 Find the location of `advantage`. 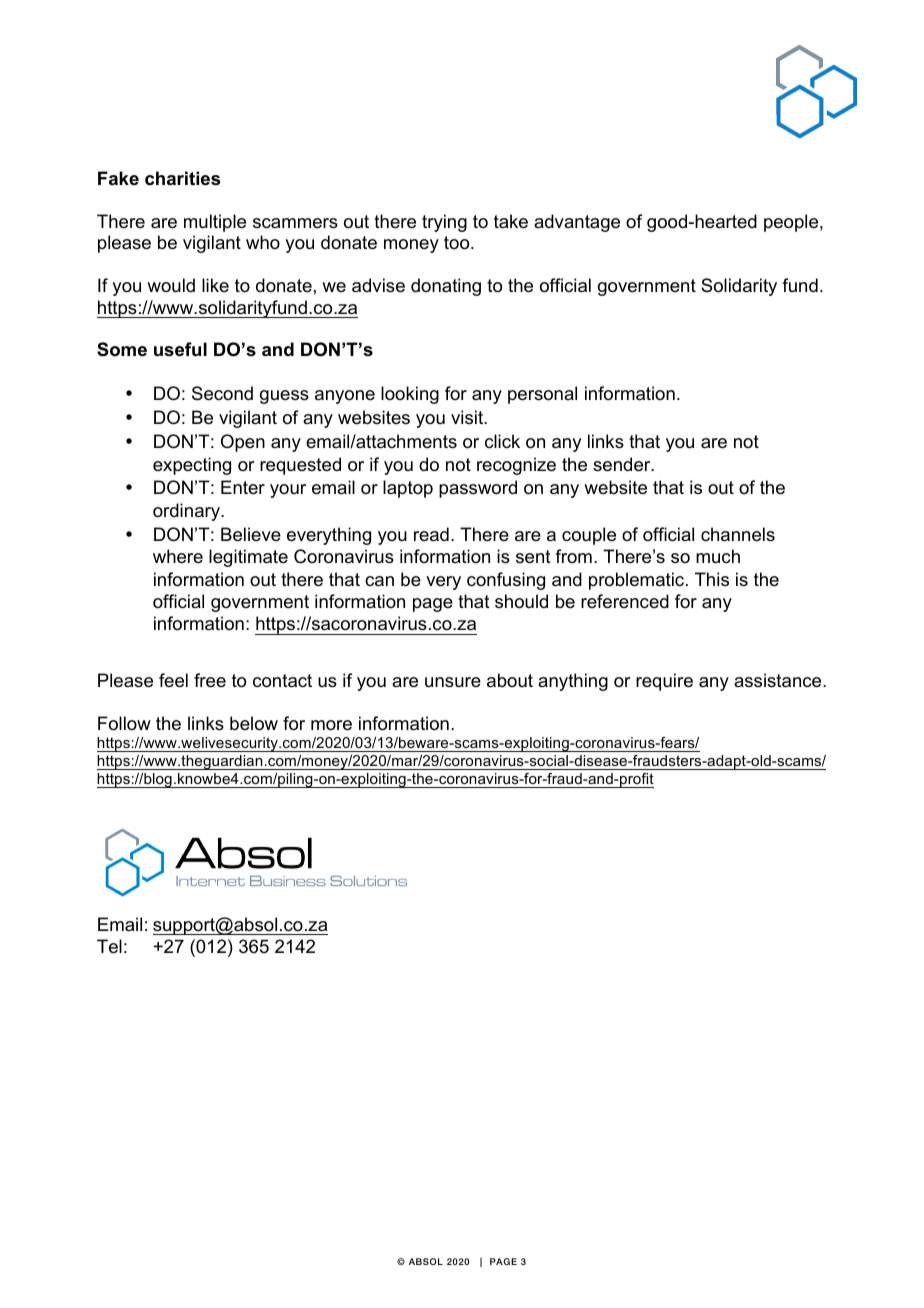

advantage is located at coordinates (577, 223).
